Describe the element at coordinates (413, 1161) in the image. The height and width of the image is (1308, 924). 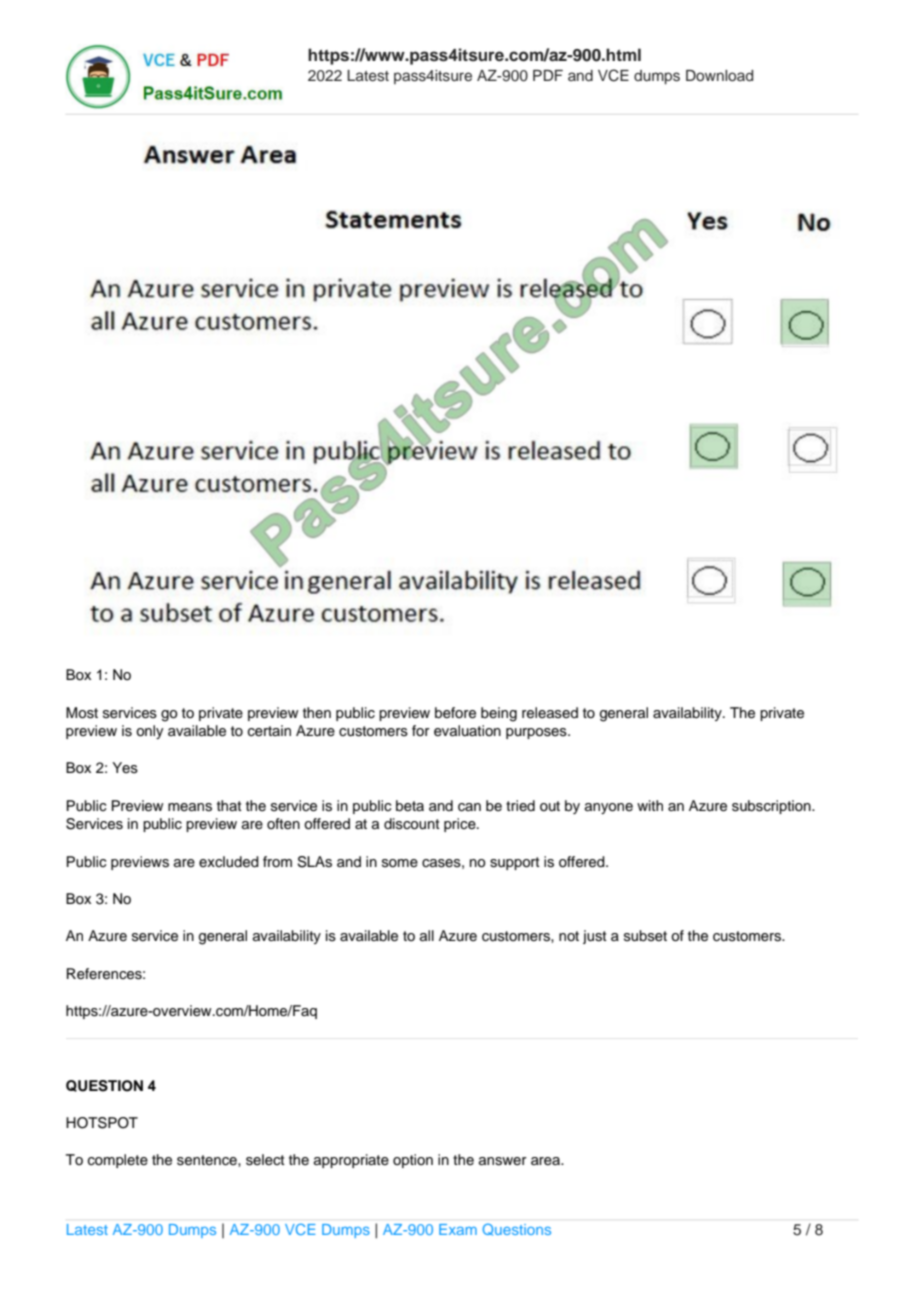
I see `option` at that location.
